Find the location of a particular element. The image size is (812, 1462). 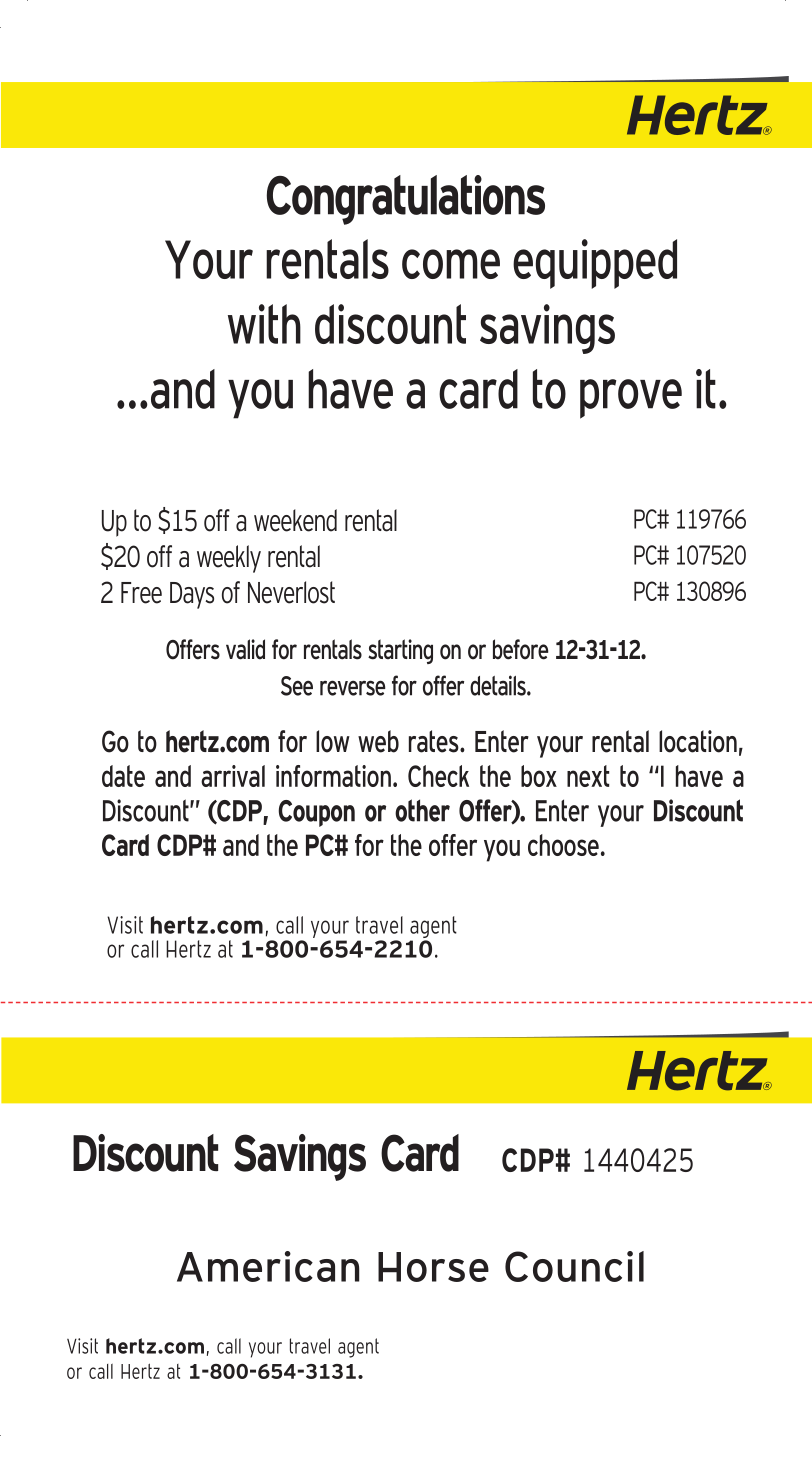

choose is located at coordinates (563, 845).
